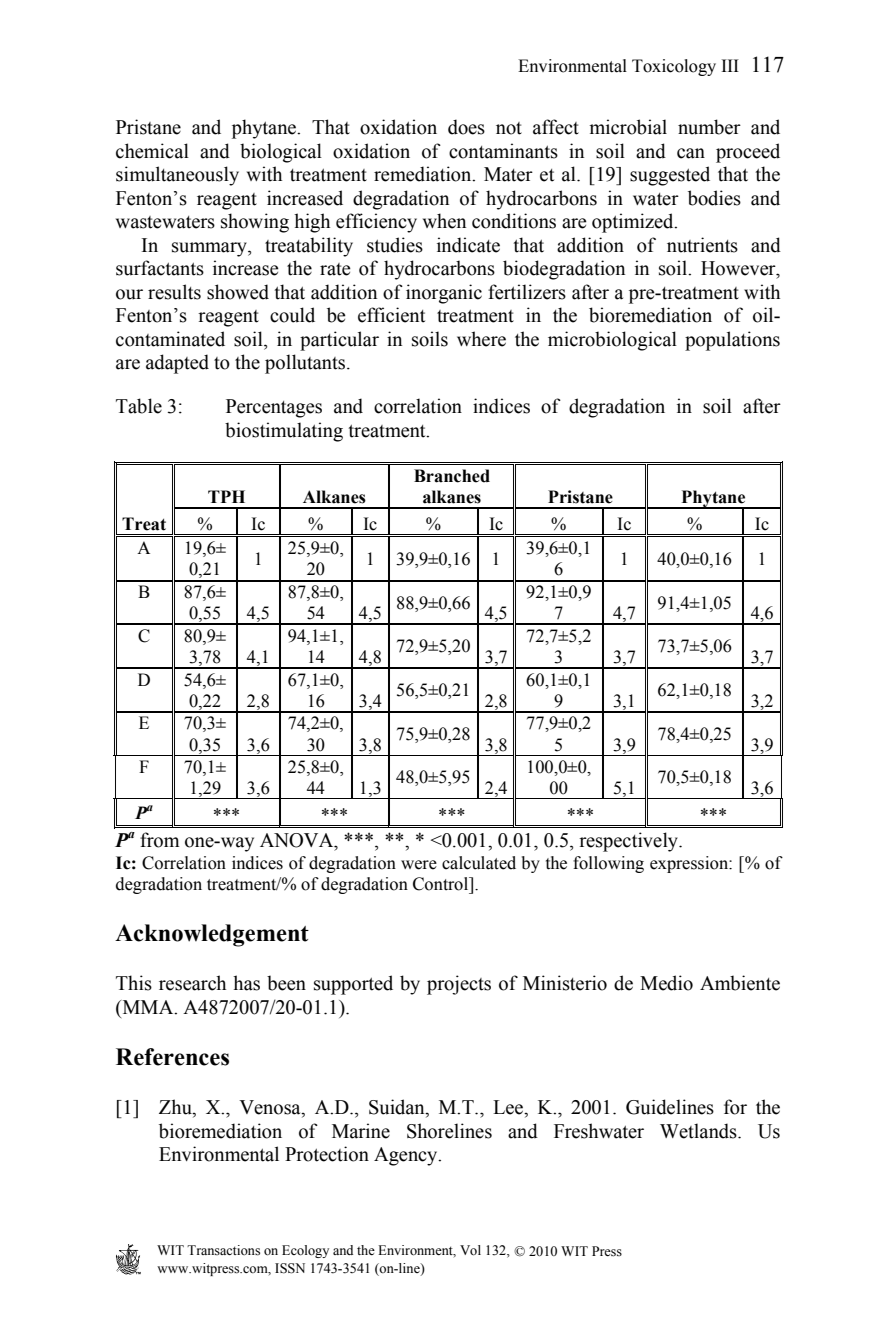 The image size is (896, 1331). I want to click on from, so click(159, 840).
